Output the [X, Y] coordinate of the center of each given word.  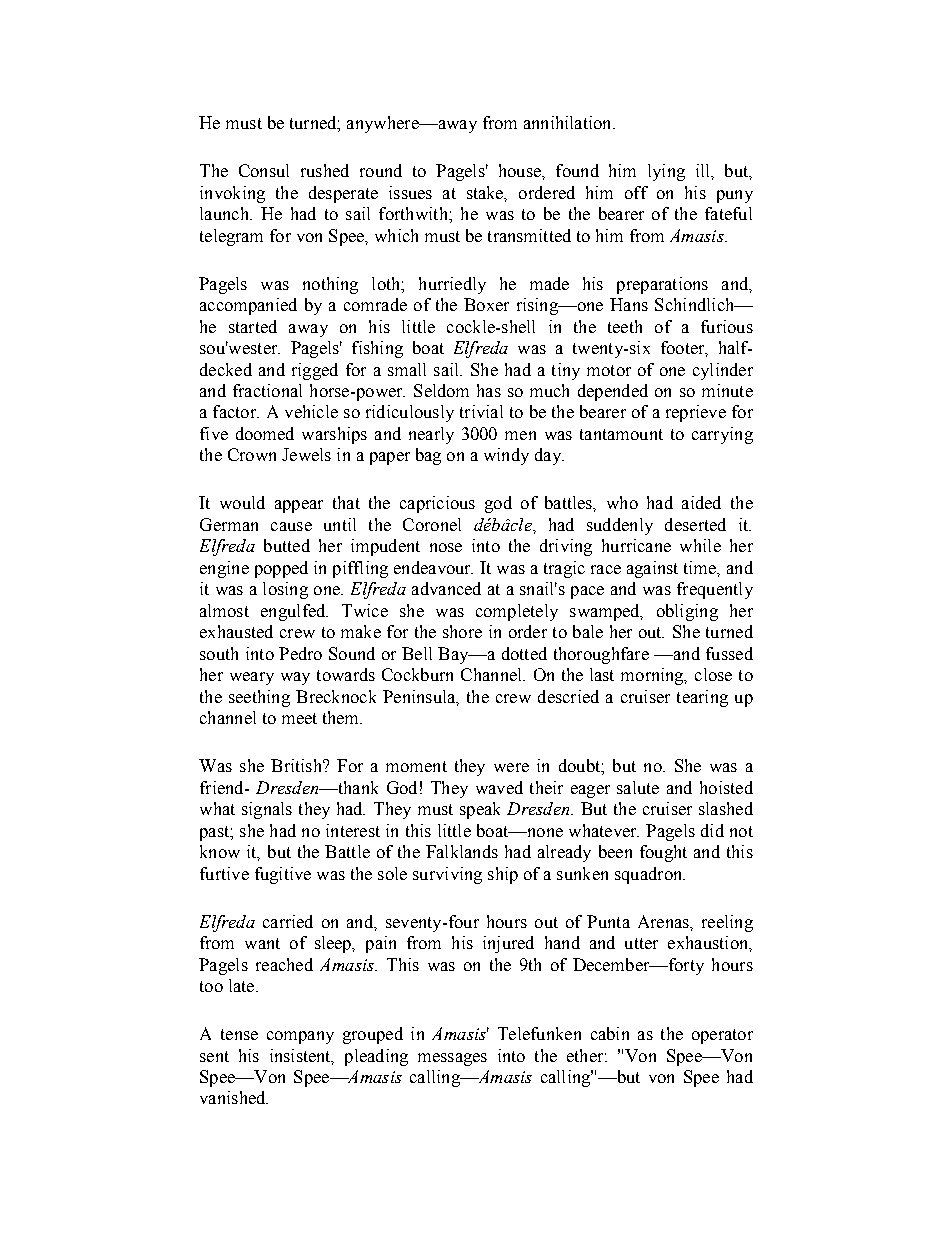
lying [666, 172]
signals [267, 810]
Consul [264, 170]
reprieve [696, 413]
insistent [301, 1056]
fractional [267, 390]
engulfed [294, 612]
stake [486, 193]
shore [462, 631]
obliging [687, 612]
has [489, 390]
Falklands [462, 851]
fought [663, 853]
